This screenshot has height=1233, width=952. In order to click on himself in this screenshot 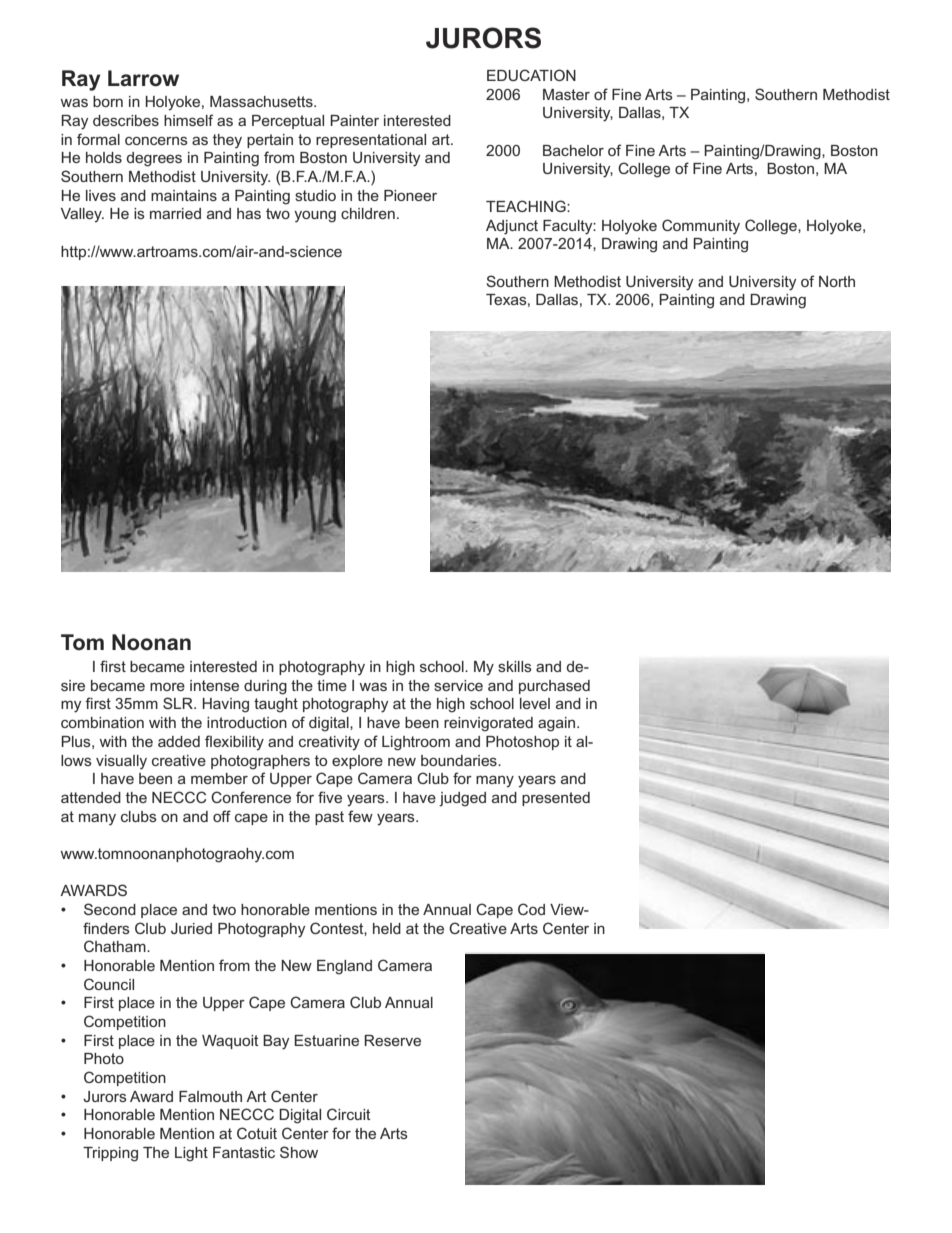, I will do `click(188, 120)`.
